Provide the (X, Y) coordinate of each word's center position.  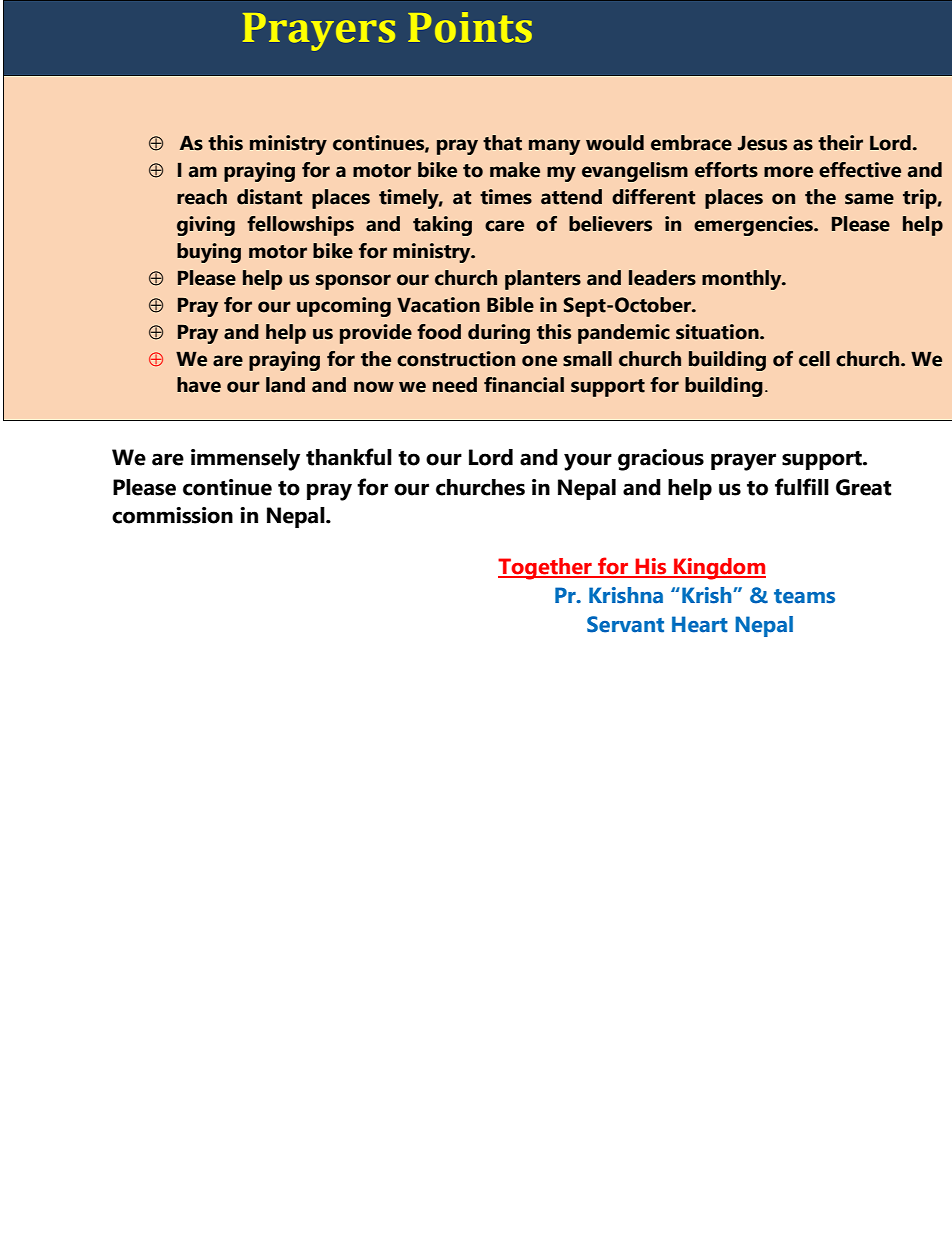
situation (718, 332)
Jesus (762, 143)
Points (470, 27)
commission (172, 515)
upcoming (344, 307)
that (502, 143)
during (499, 334)
